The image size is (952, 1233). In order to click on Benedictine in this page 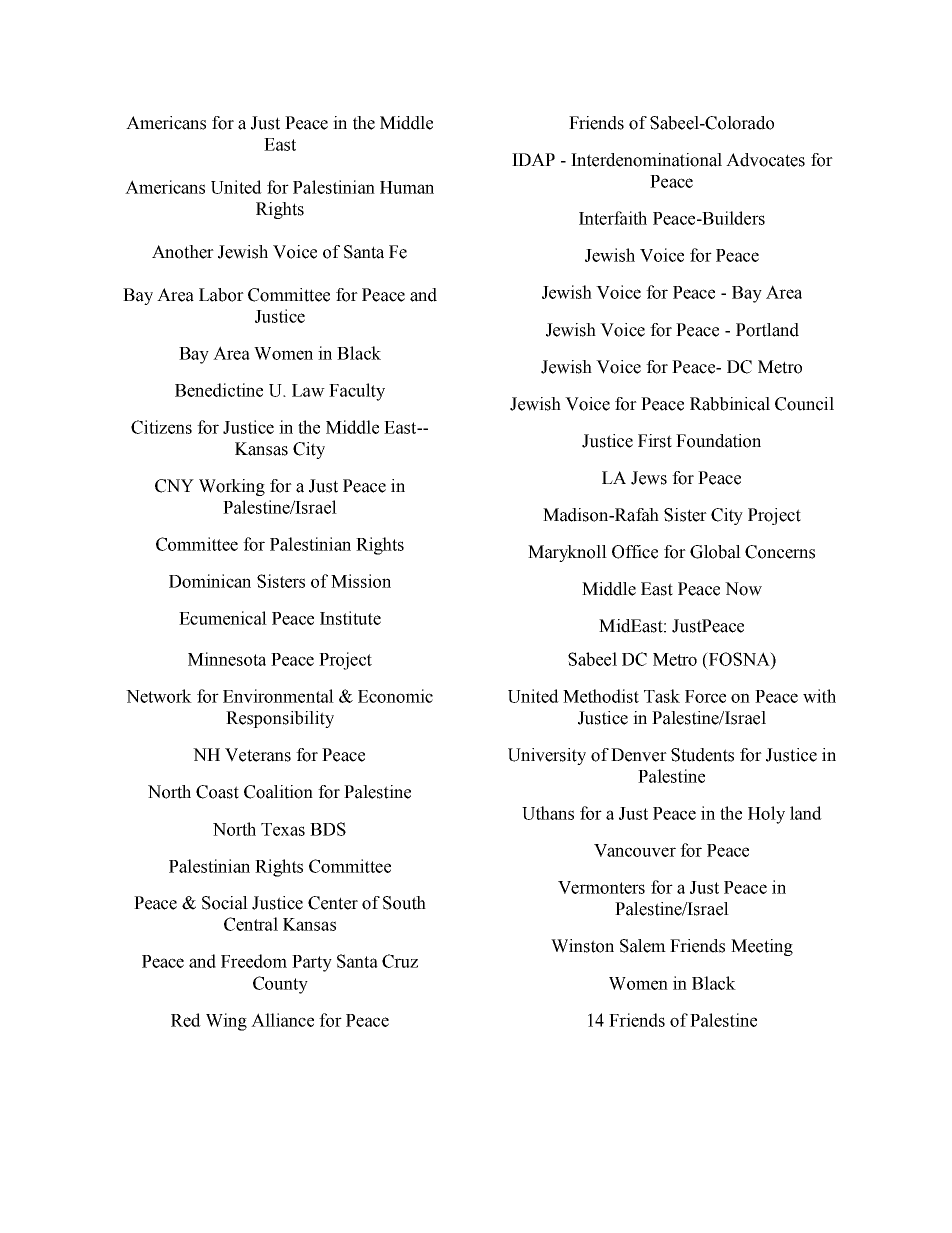, I will do `click(219, 390)`.
